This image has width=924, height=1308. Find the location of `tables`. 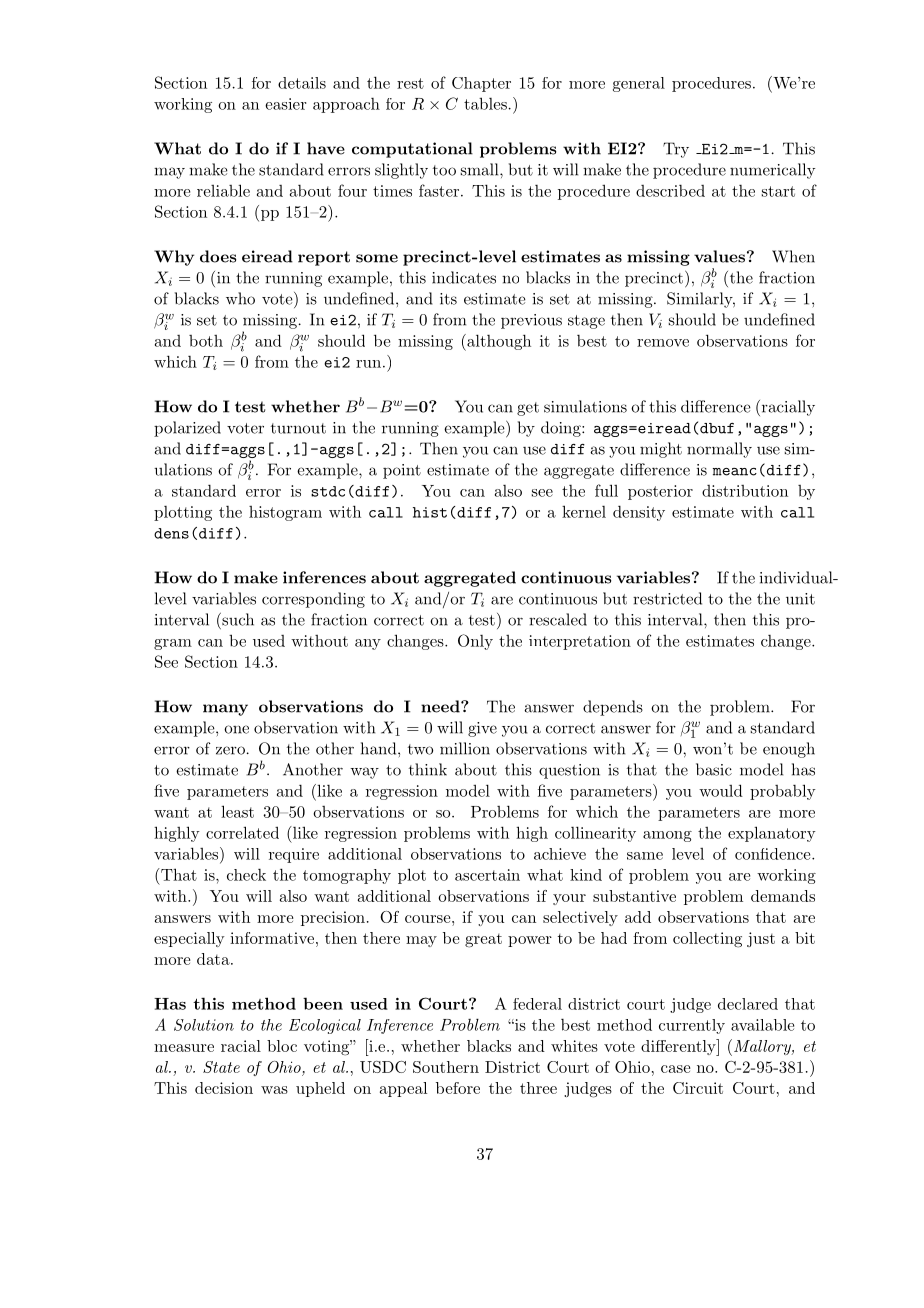

tables is located at coordinates (485, 103).
